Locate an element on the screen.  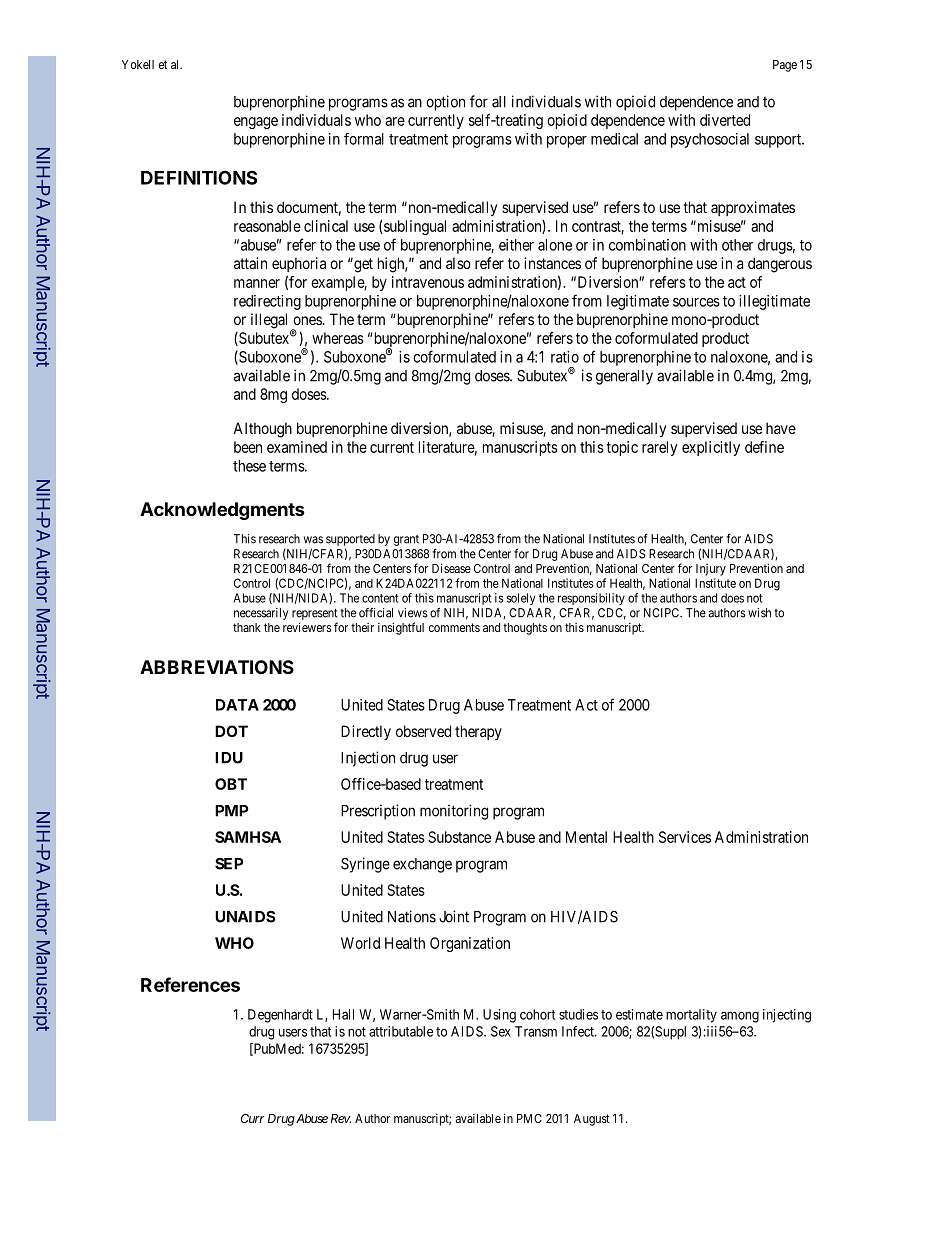
among is located at coordinates (740, 1017).
